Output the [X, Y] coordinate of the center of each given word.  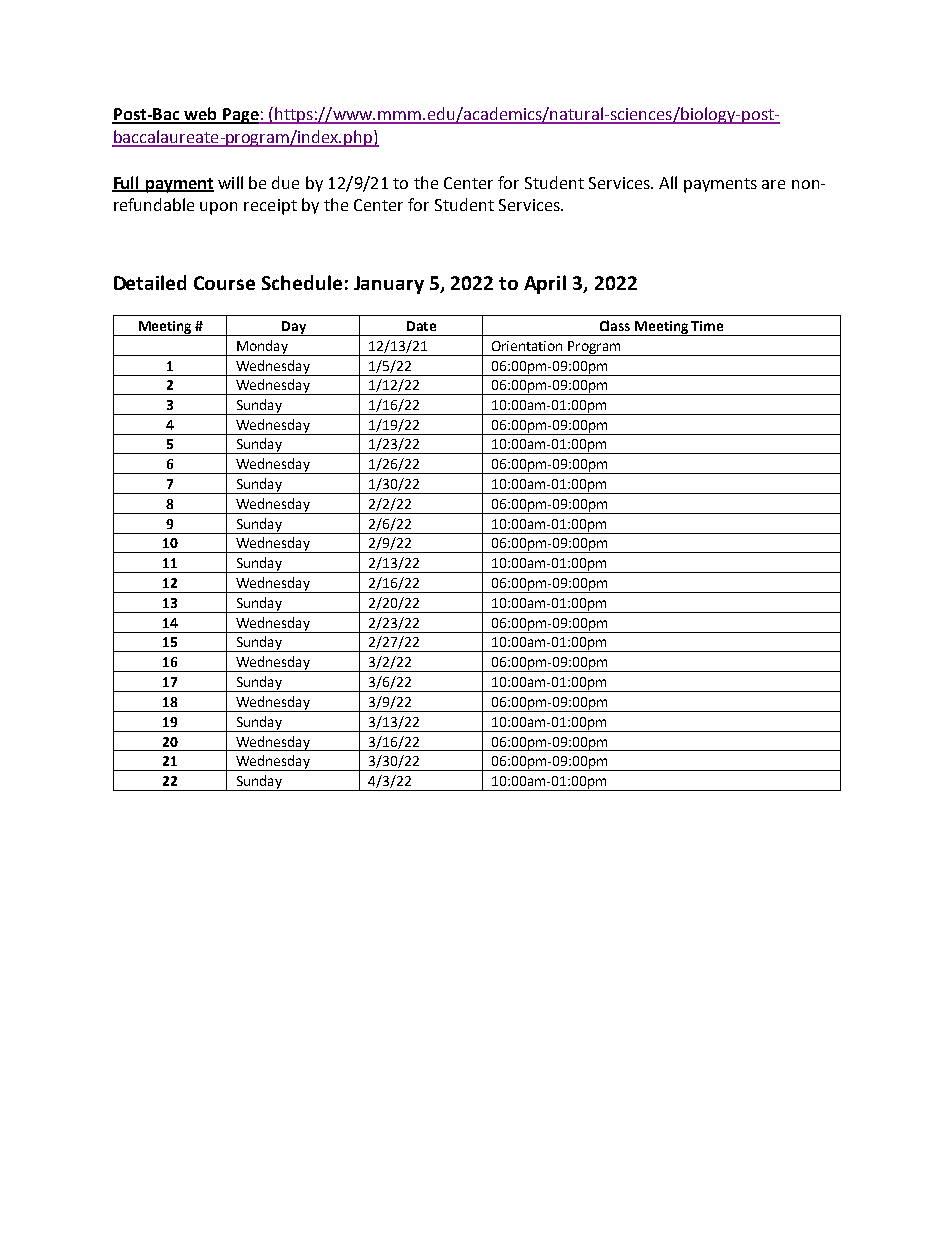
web [200, 115]
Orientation [527, 346]
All [668, 182]
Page [240, 116]
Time [707, 326]
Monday [262, 348]
